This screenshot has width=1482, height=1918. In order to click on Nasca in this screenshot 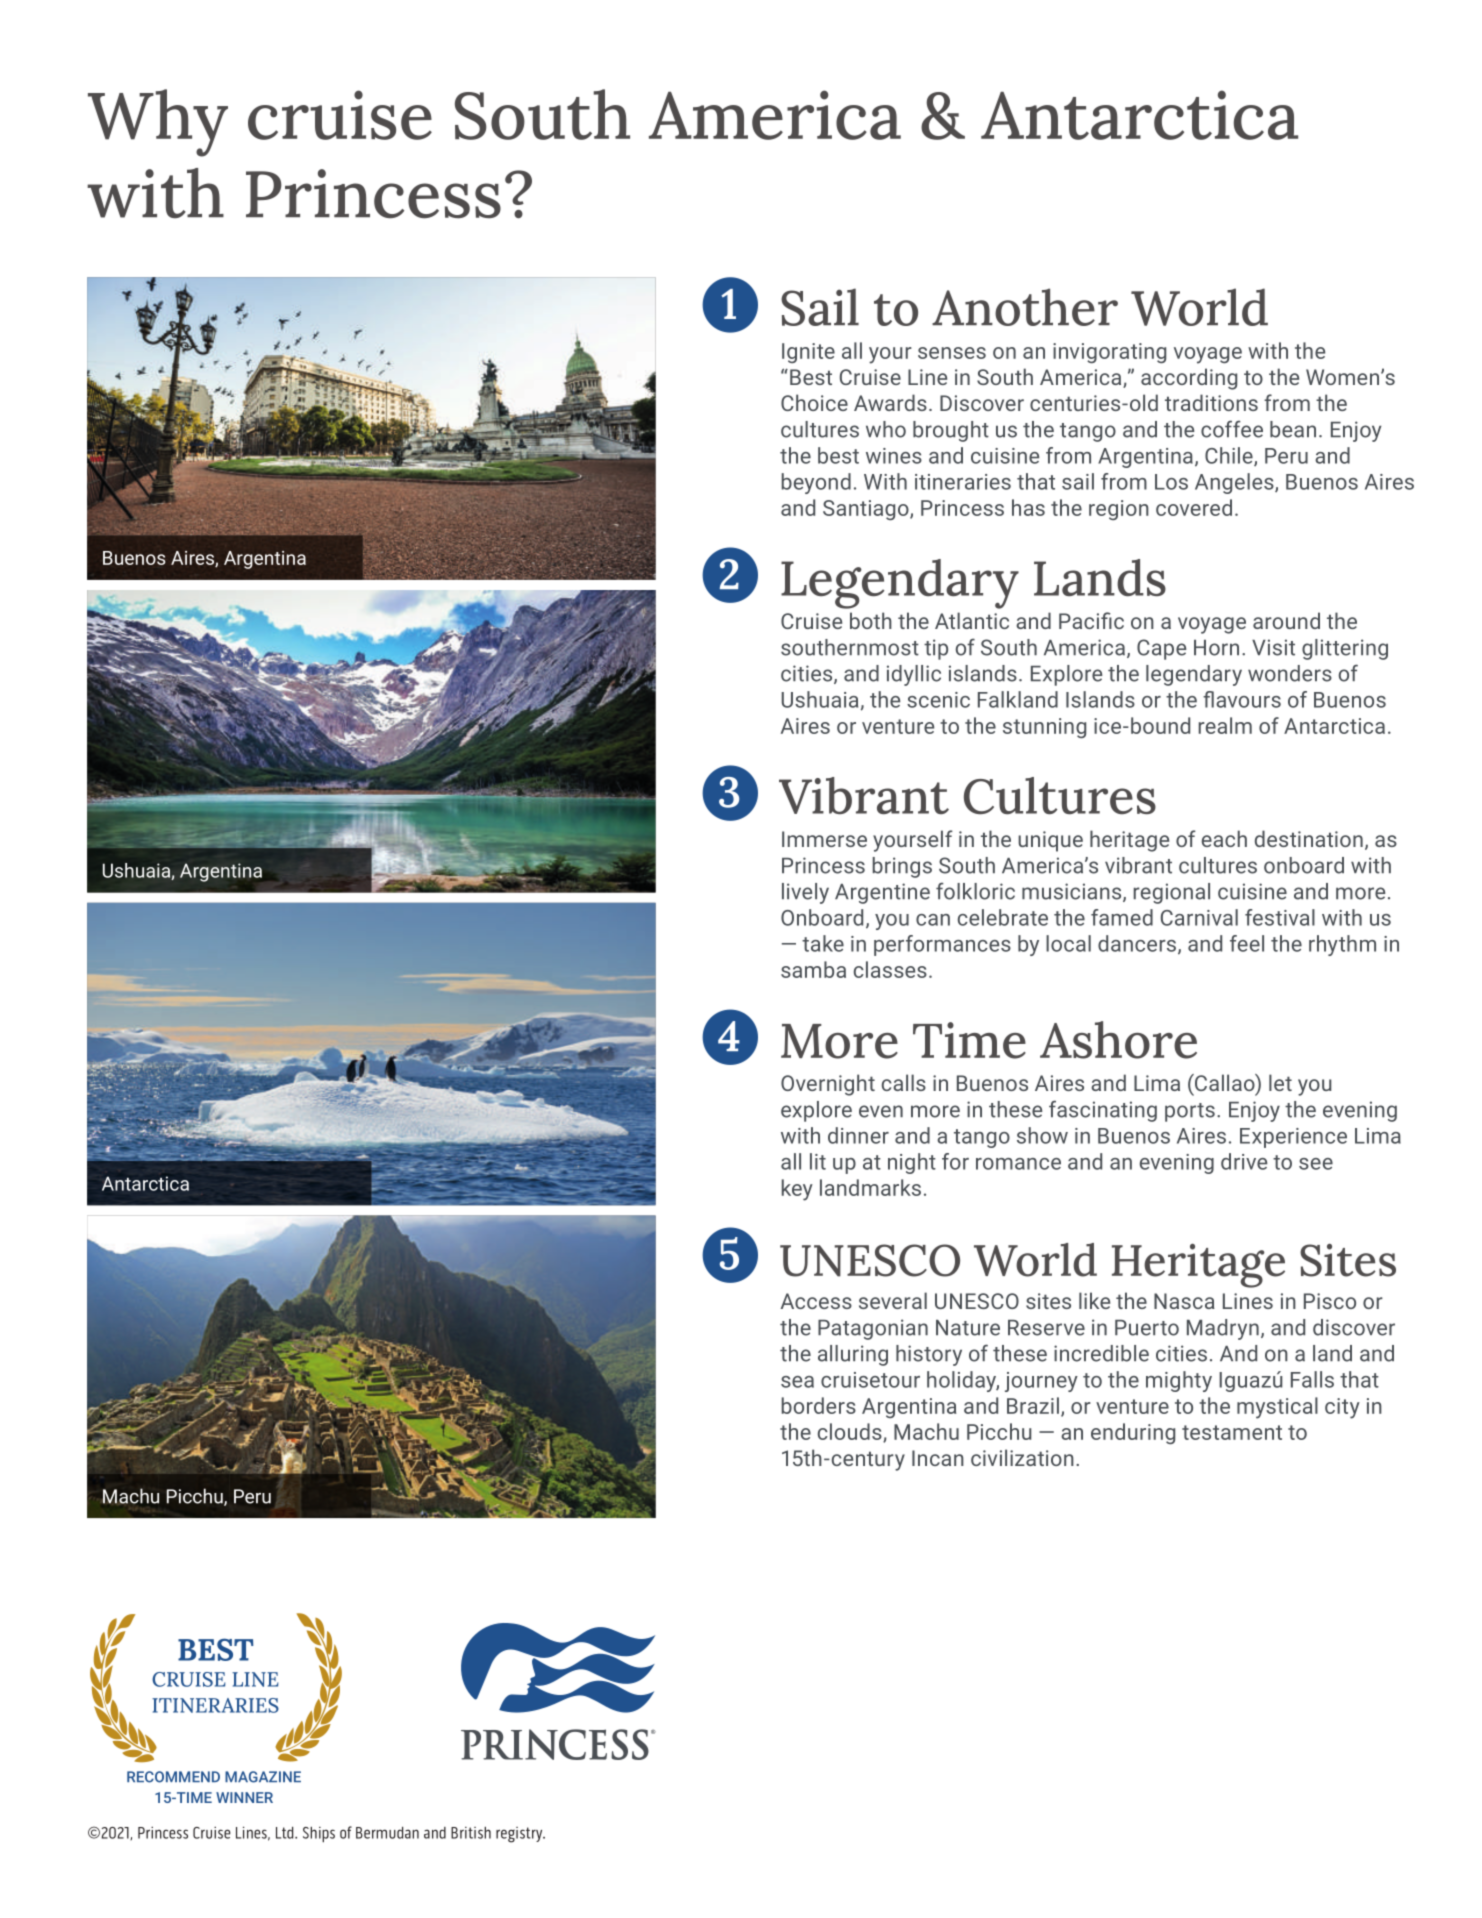, I will do `click(1184, 1301)`.
